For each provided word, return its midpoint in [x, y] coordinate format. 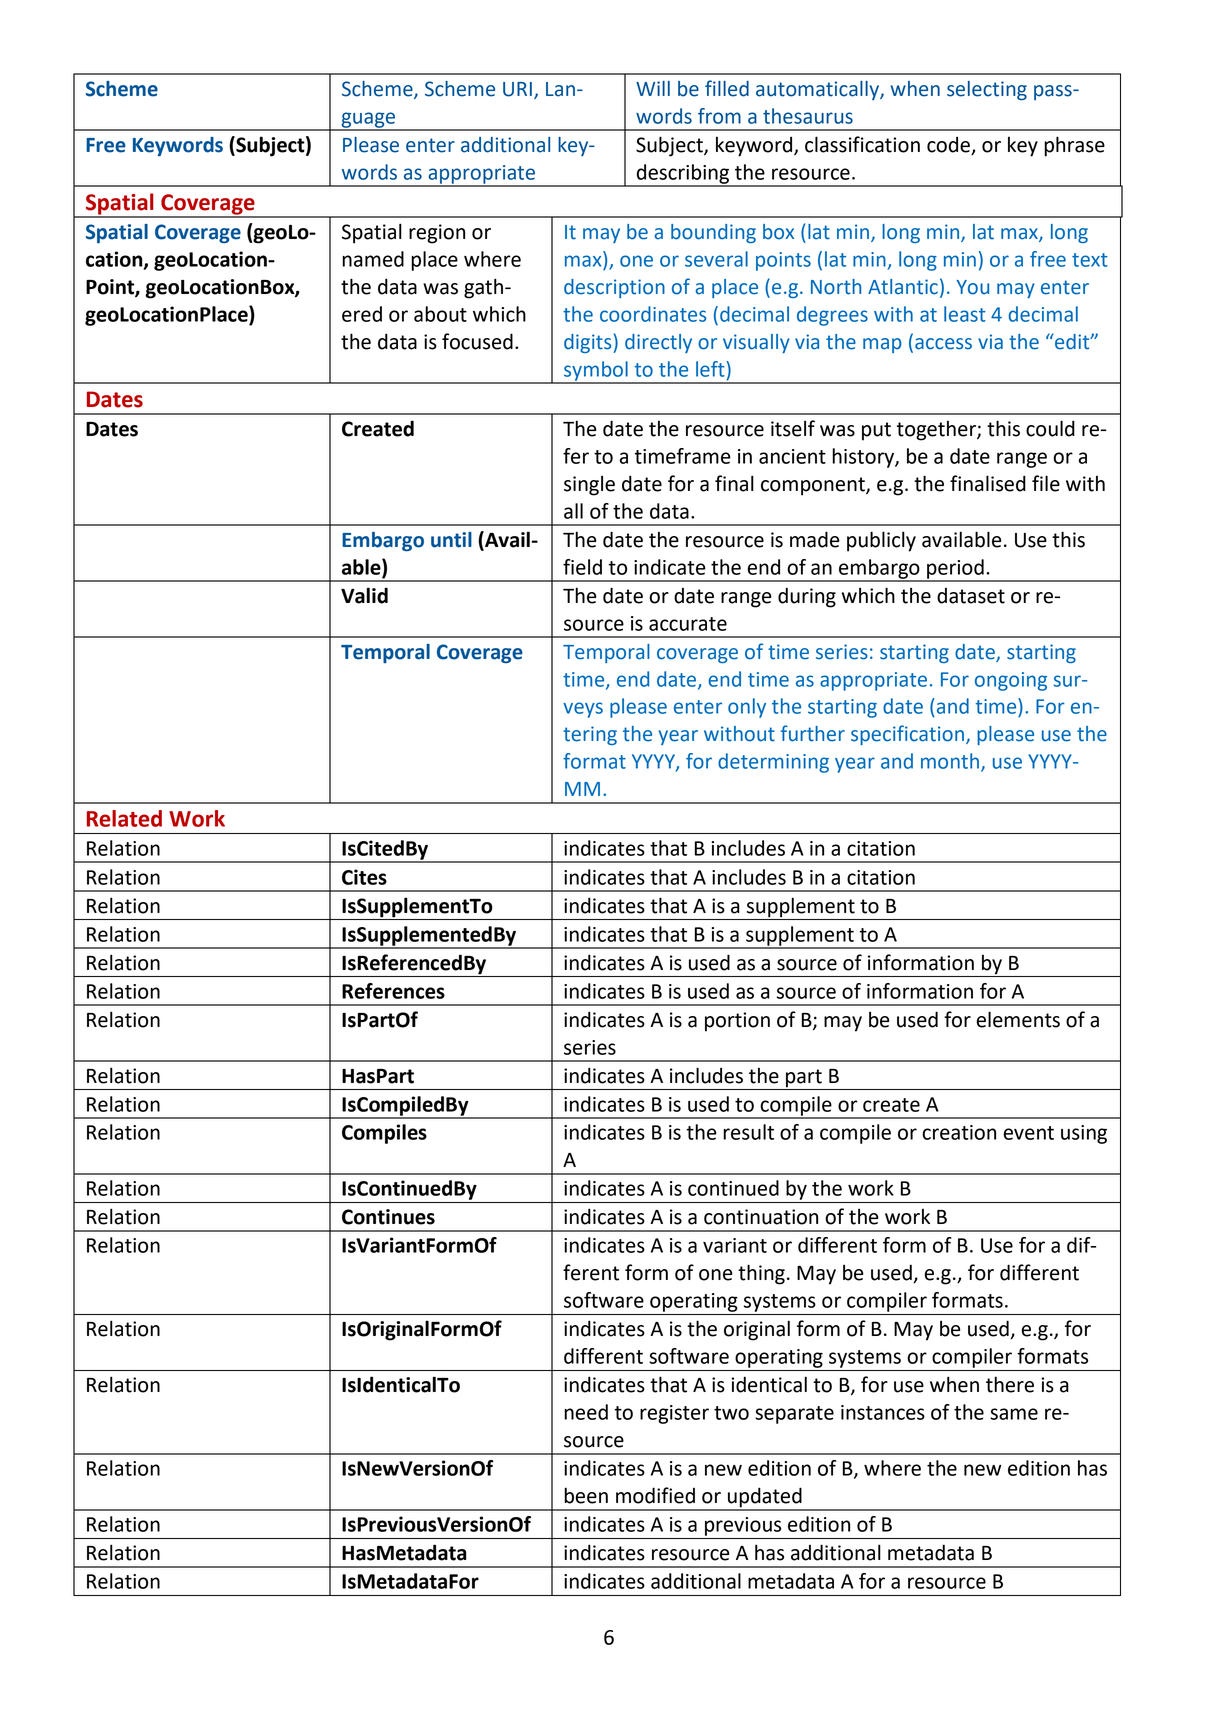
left [711, 369]
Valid [364, 595]
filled [727, 88]
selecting [987, 91]
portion [737, 1022]
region [437, 234]
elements [1018, 1019]
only [747, 708]
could [1050, 428]
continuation [761, 1217]
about [440, 314]
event [1028, 1133]
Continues [388, 1217]
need [586, 1412]
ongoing [1011, 681]
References [393, 991]
